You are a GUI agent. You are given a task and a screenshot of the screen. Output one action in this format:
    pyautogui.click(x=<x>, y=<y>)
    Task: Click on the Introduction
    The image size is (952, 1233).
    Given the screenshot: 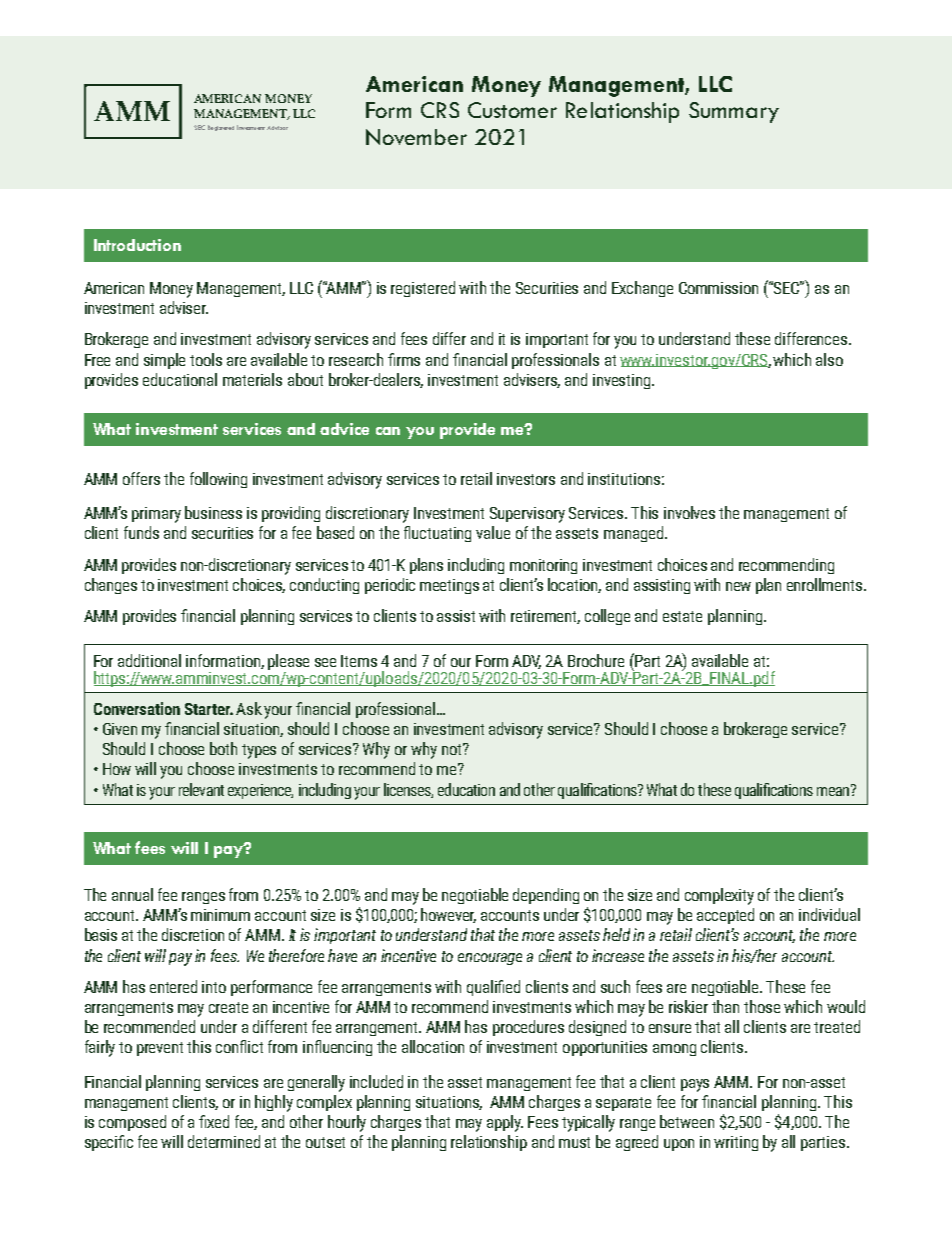 What is the action you would take?
    pyautogui.click(x=137, y=245)
